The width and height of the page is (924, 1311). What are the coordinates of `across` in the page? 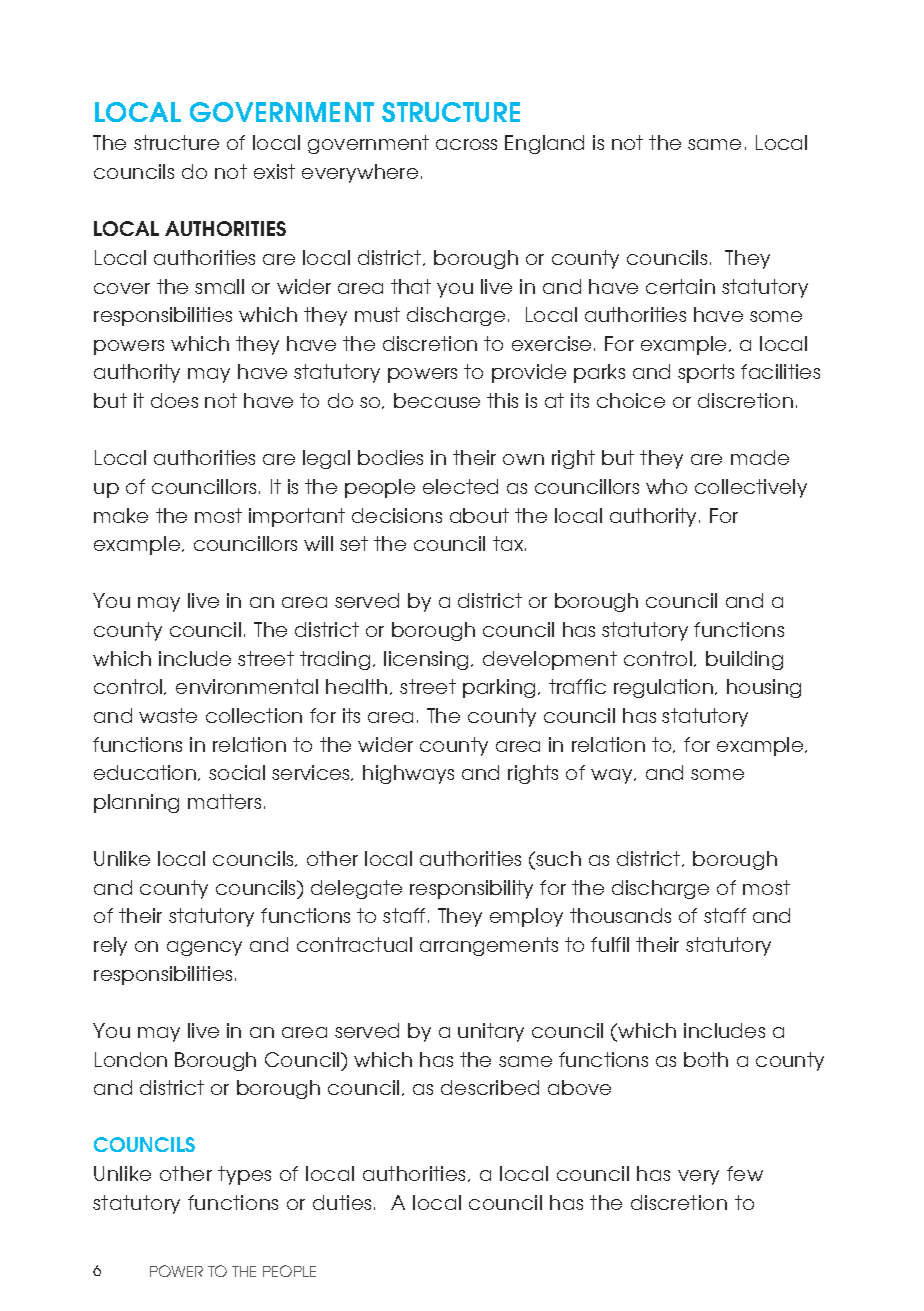 It's located at (466, 144).
